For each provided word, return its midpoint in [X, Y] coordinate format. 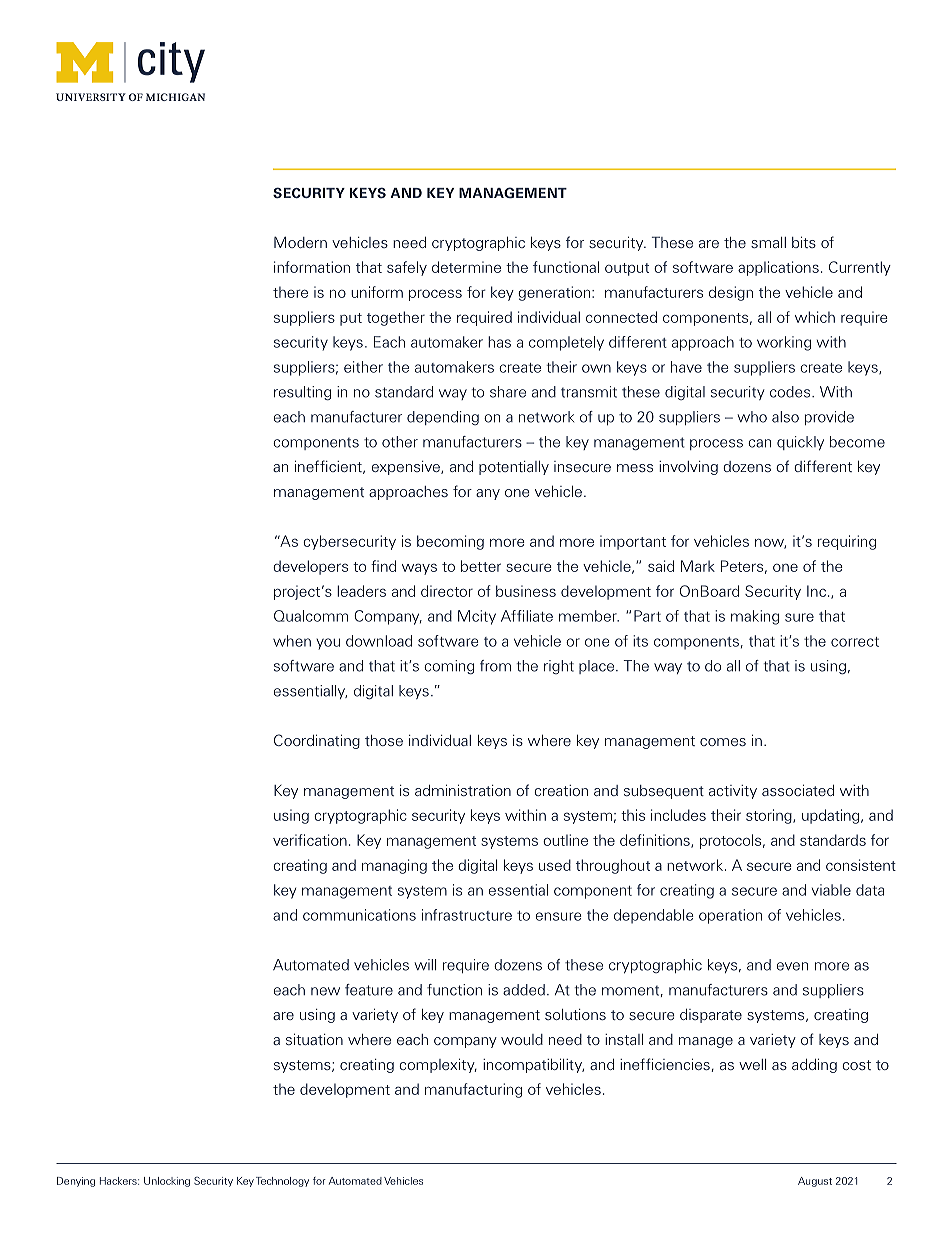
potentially [514, 468]
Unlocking [167, 1182]
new [325, 991]
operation [730, 916]
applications [778, 268]
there [290, 292]
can [759, 443]
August [815, 1182]
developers [310, 567]
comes [723, 742]
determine [466, 267]
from [495, 666]
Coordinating [317, 741]
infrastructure [467, 915]
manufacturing [473, 1090]
